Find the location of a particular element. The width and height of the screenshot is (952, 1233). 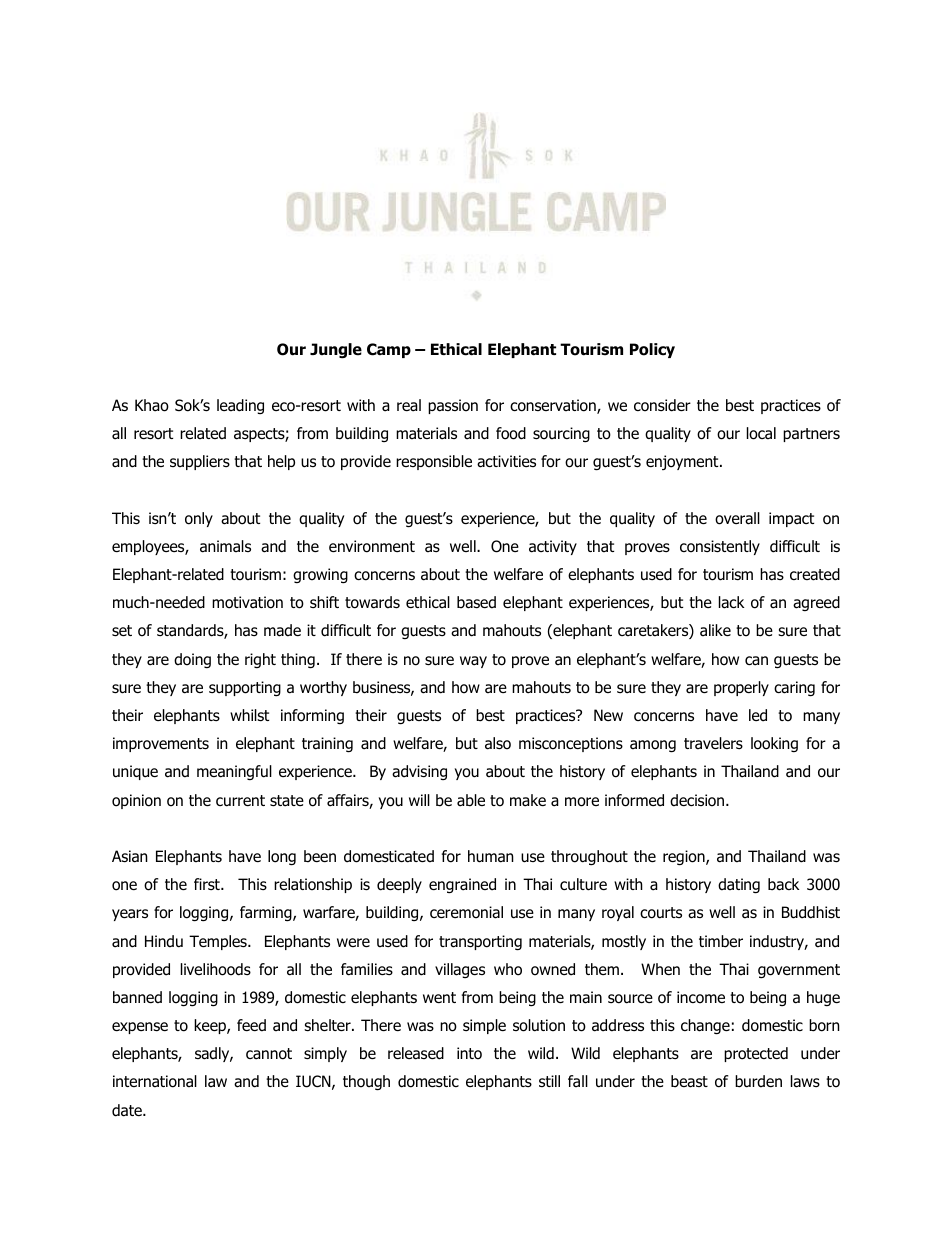

ceremonial is located at coordinates (466, 912).
